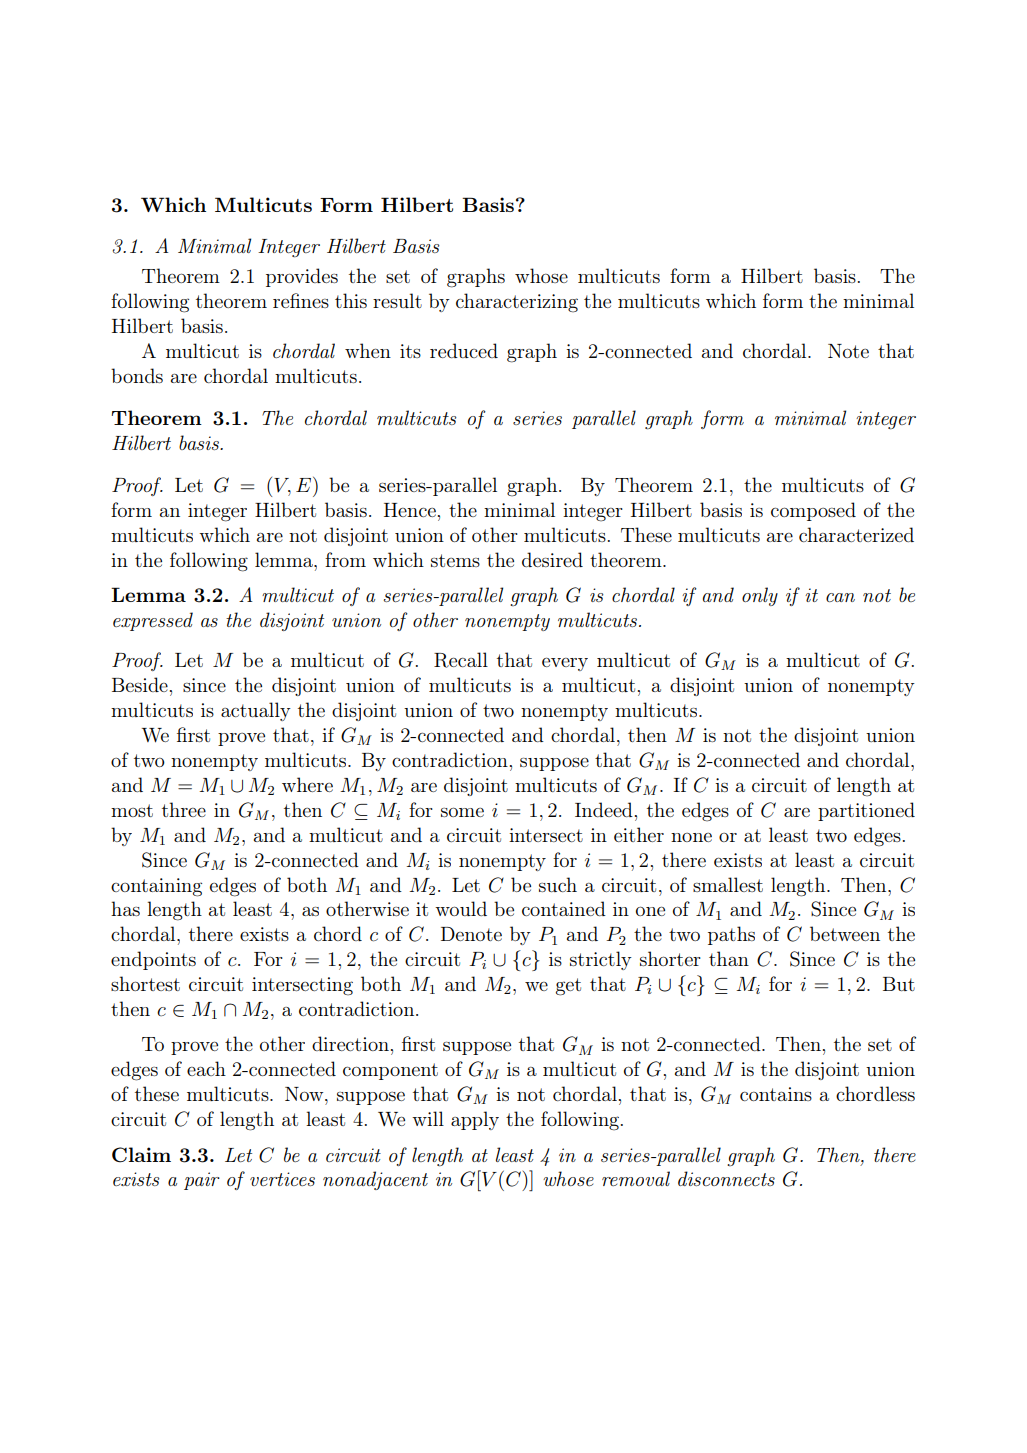 The image size is (1027, 1453). Describe the element at coordinates (866, 811) in the screenshot. I see `partitioned` at that location.
